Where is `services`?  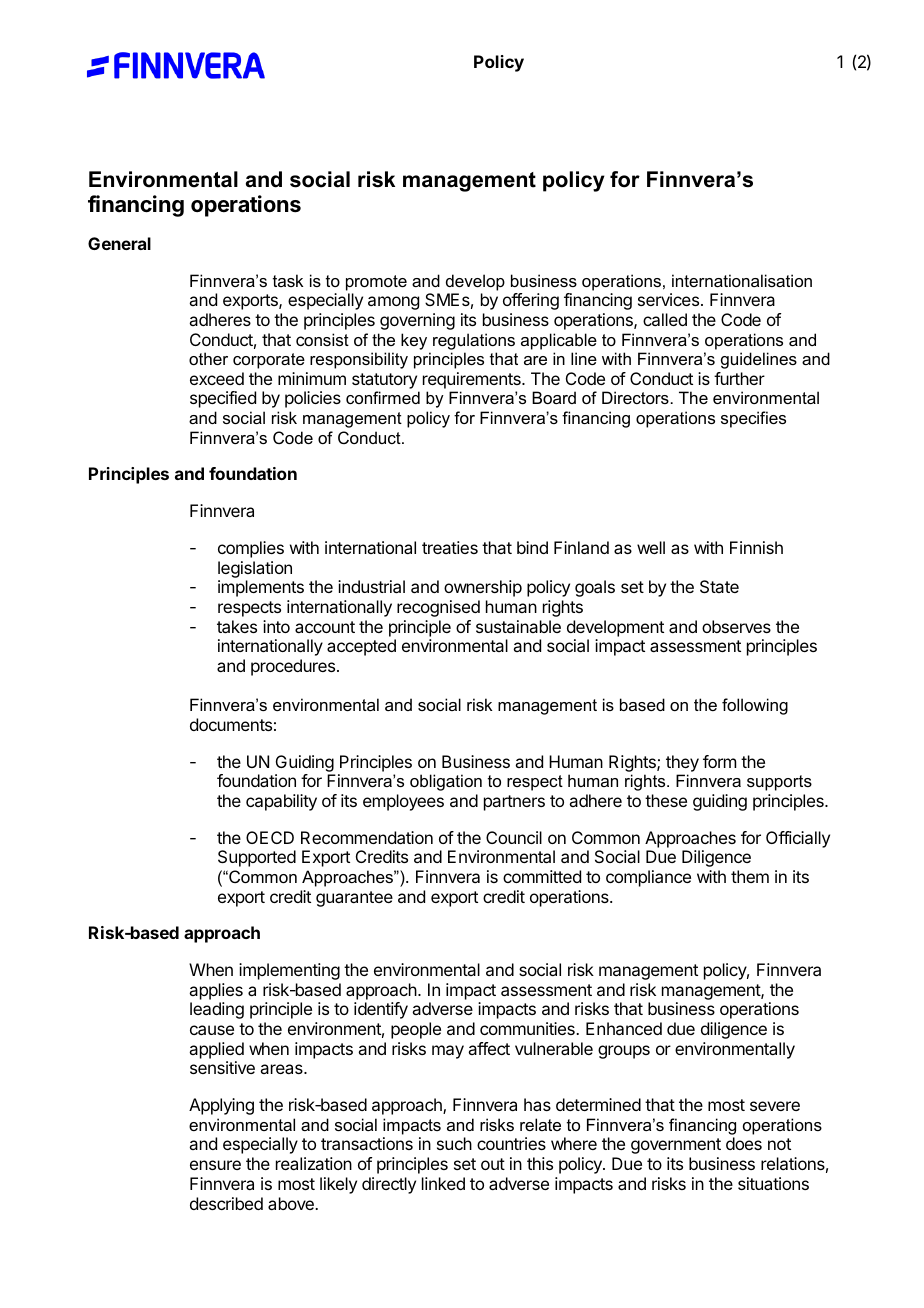 services is located at coordinates (668, 299).
